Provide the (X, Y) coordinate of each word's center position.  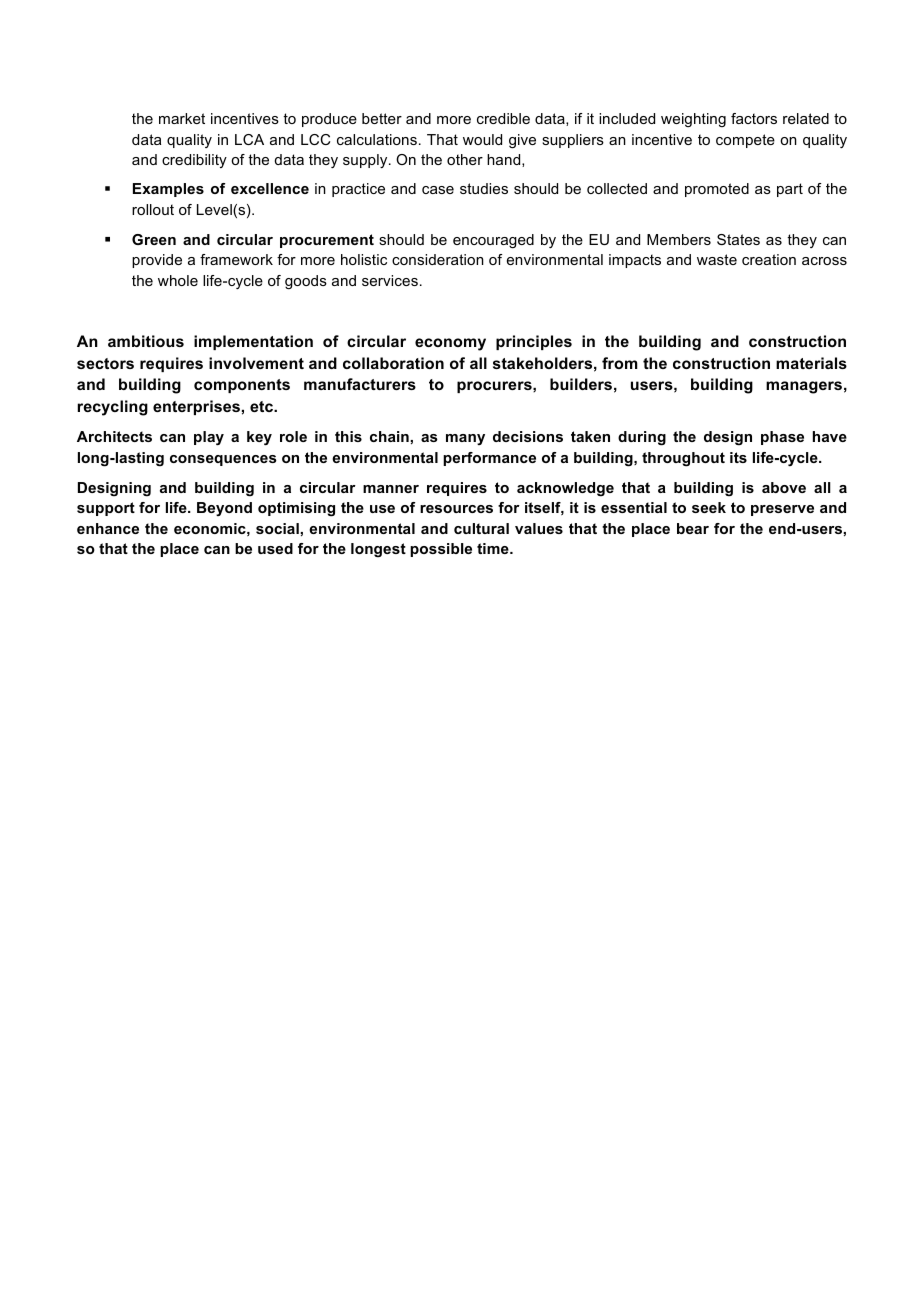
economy (450, 344)
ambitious (146, 341)
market (182, 118)
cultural (481, 528)
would (482, 139)
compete (745, 141)
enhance (108, 528)
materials (811, 363)
